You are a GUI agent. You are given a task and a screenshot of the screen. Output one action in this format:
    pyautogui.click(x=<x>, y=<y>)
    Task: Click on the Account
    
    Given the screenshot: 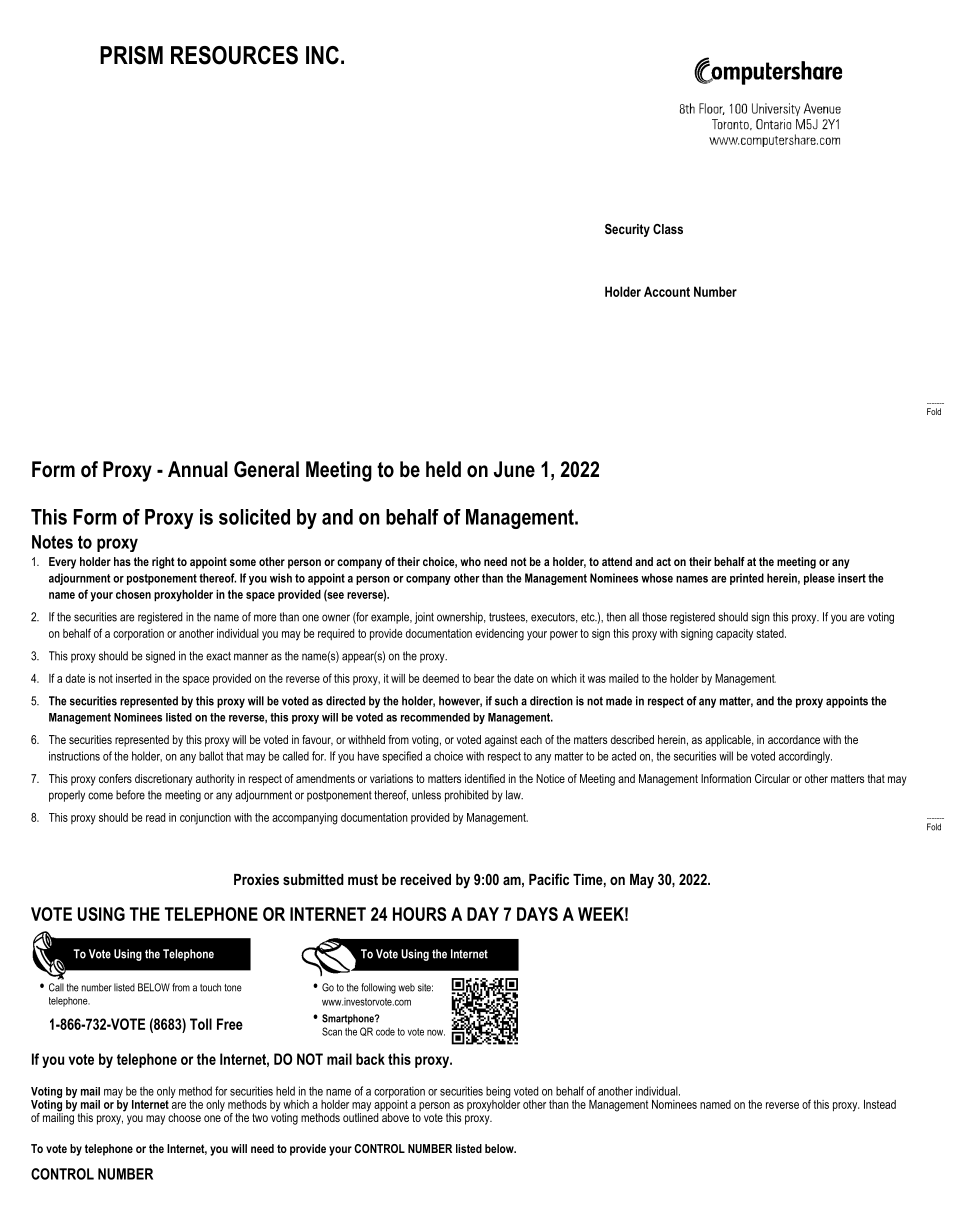 What is the action you would take?
    pyautogui.click(x=667, y=291)
